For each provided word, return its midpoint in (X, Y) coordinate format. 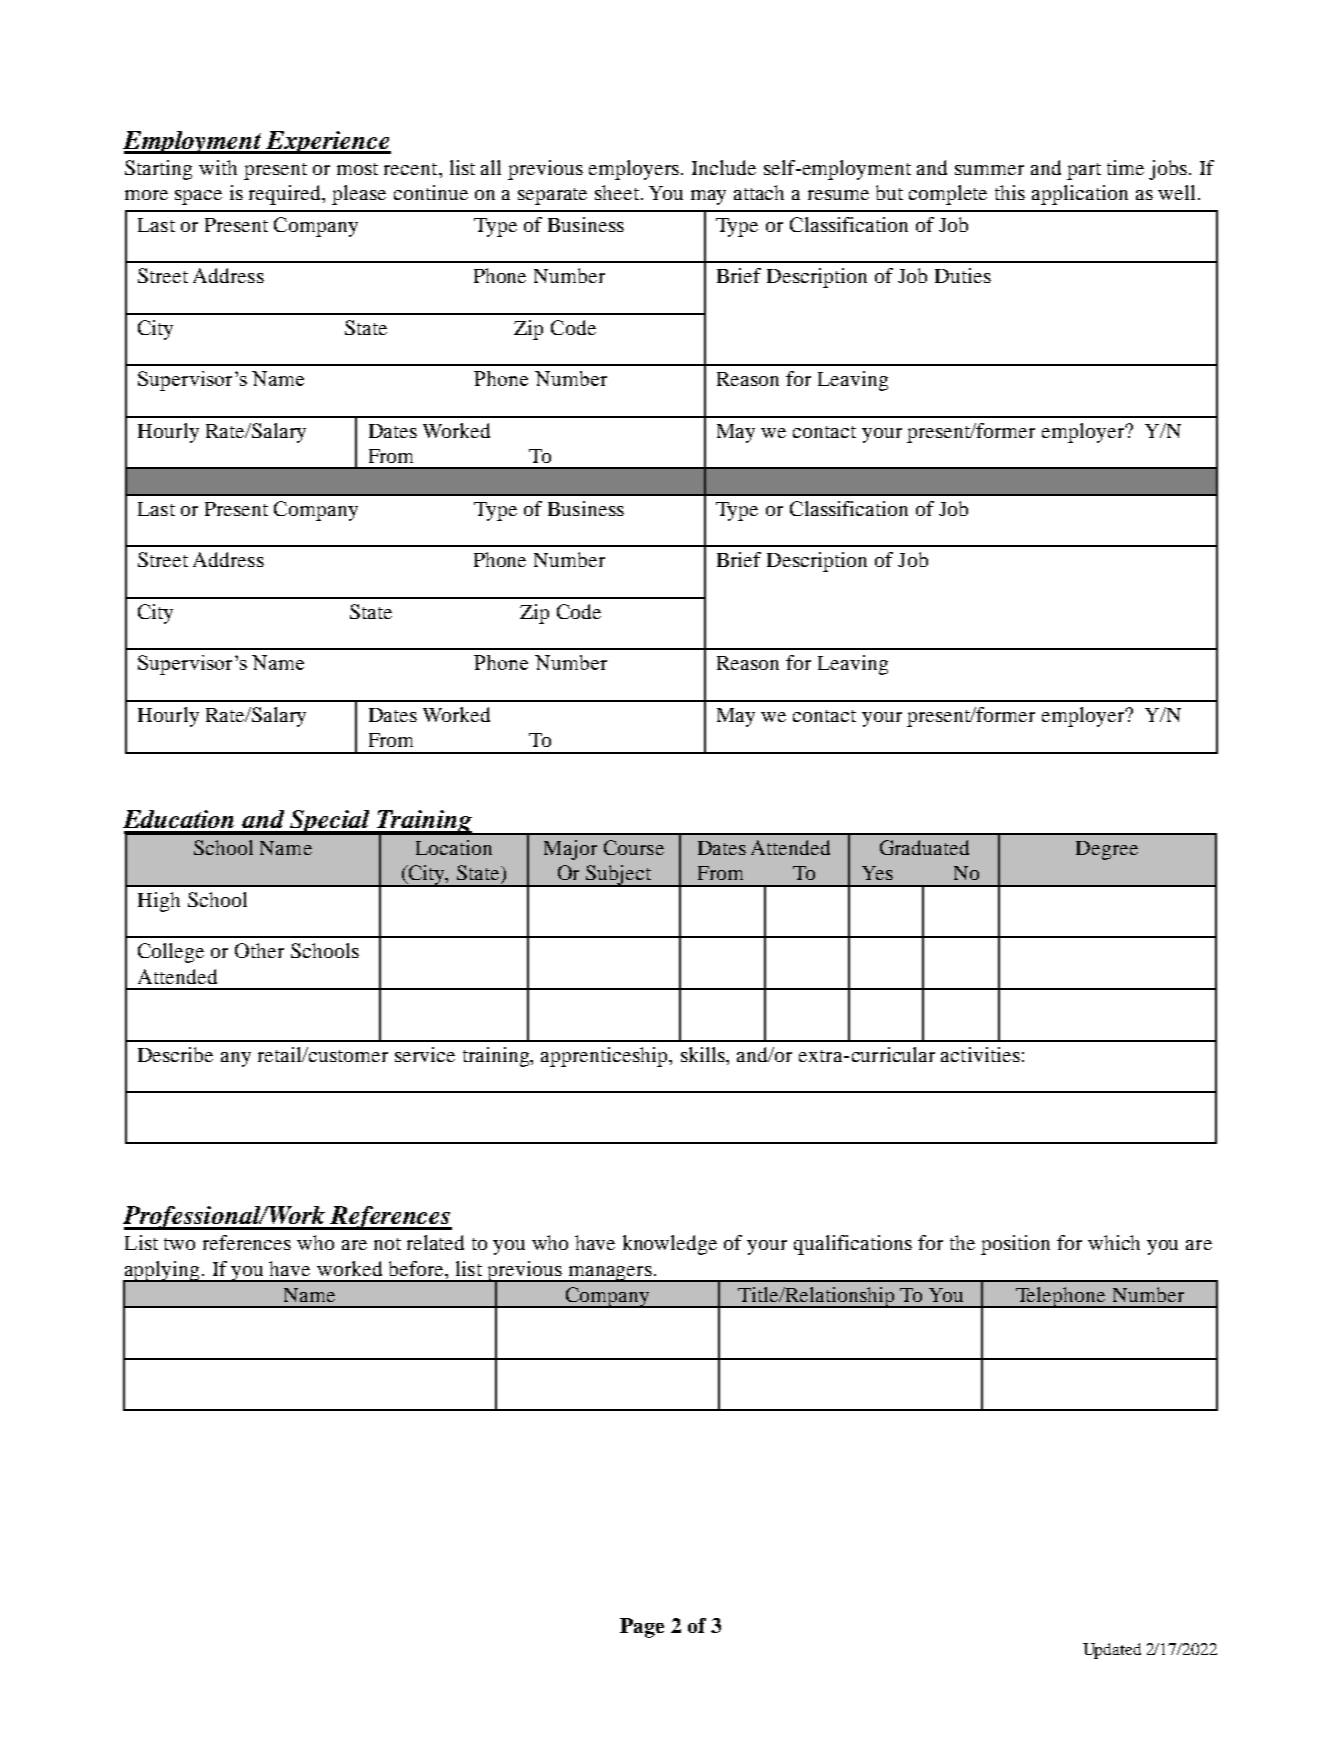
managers (610, 1274)
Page (642, 1628)
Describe (175, 1054)
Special (330, 822)
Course (634, 847)
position (1015, 1245)
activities (980, 1054)
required (286, 195)
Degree (1107, 850)
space (198, 197)
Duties (963, 275)
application (1080, 195)
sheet (618, 192)
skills (704, 1054)
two (179, 1244)
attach (759, 192)
